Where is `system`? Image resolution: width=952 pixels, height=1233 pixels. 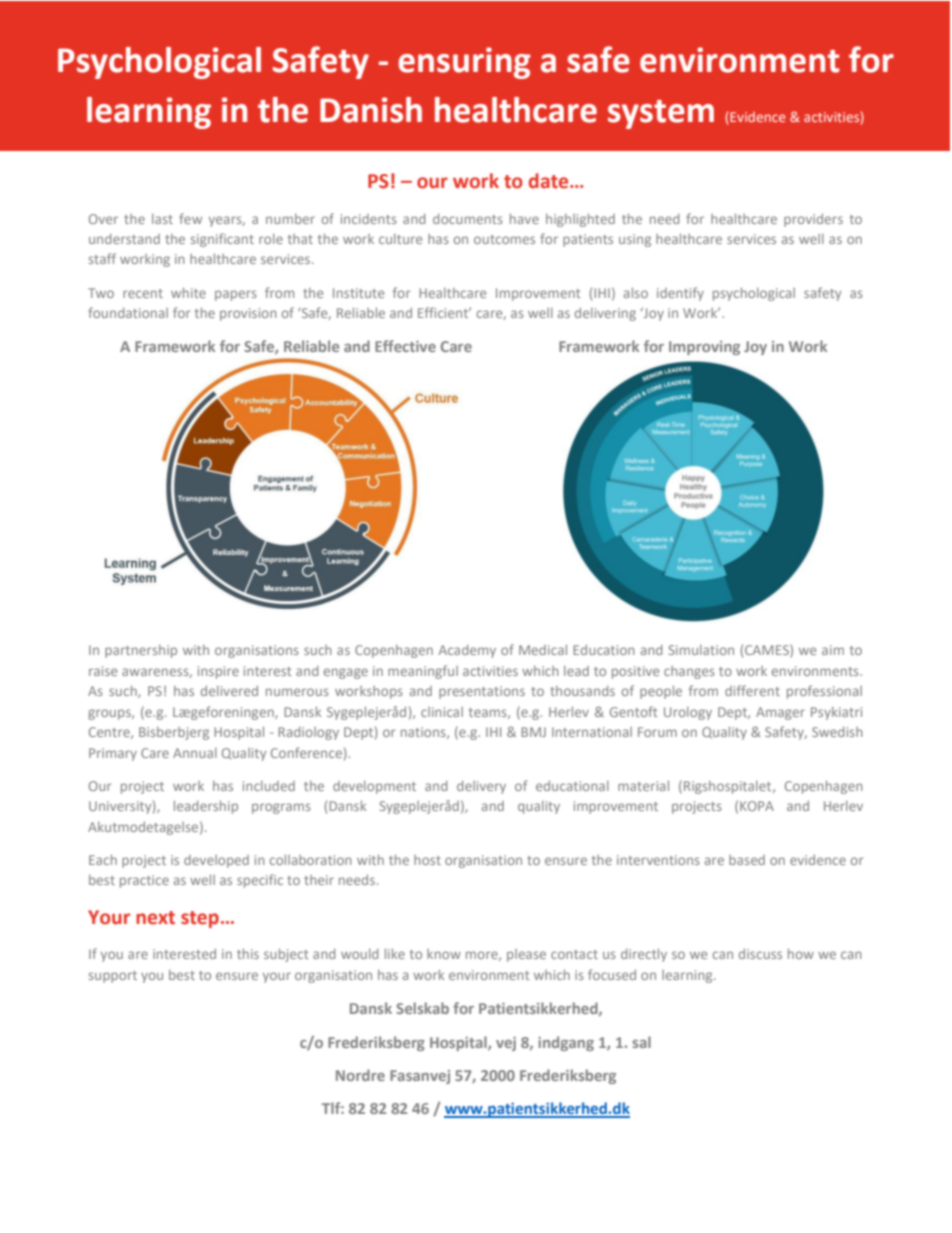 system is located at coordinates (661, 114).
